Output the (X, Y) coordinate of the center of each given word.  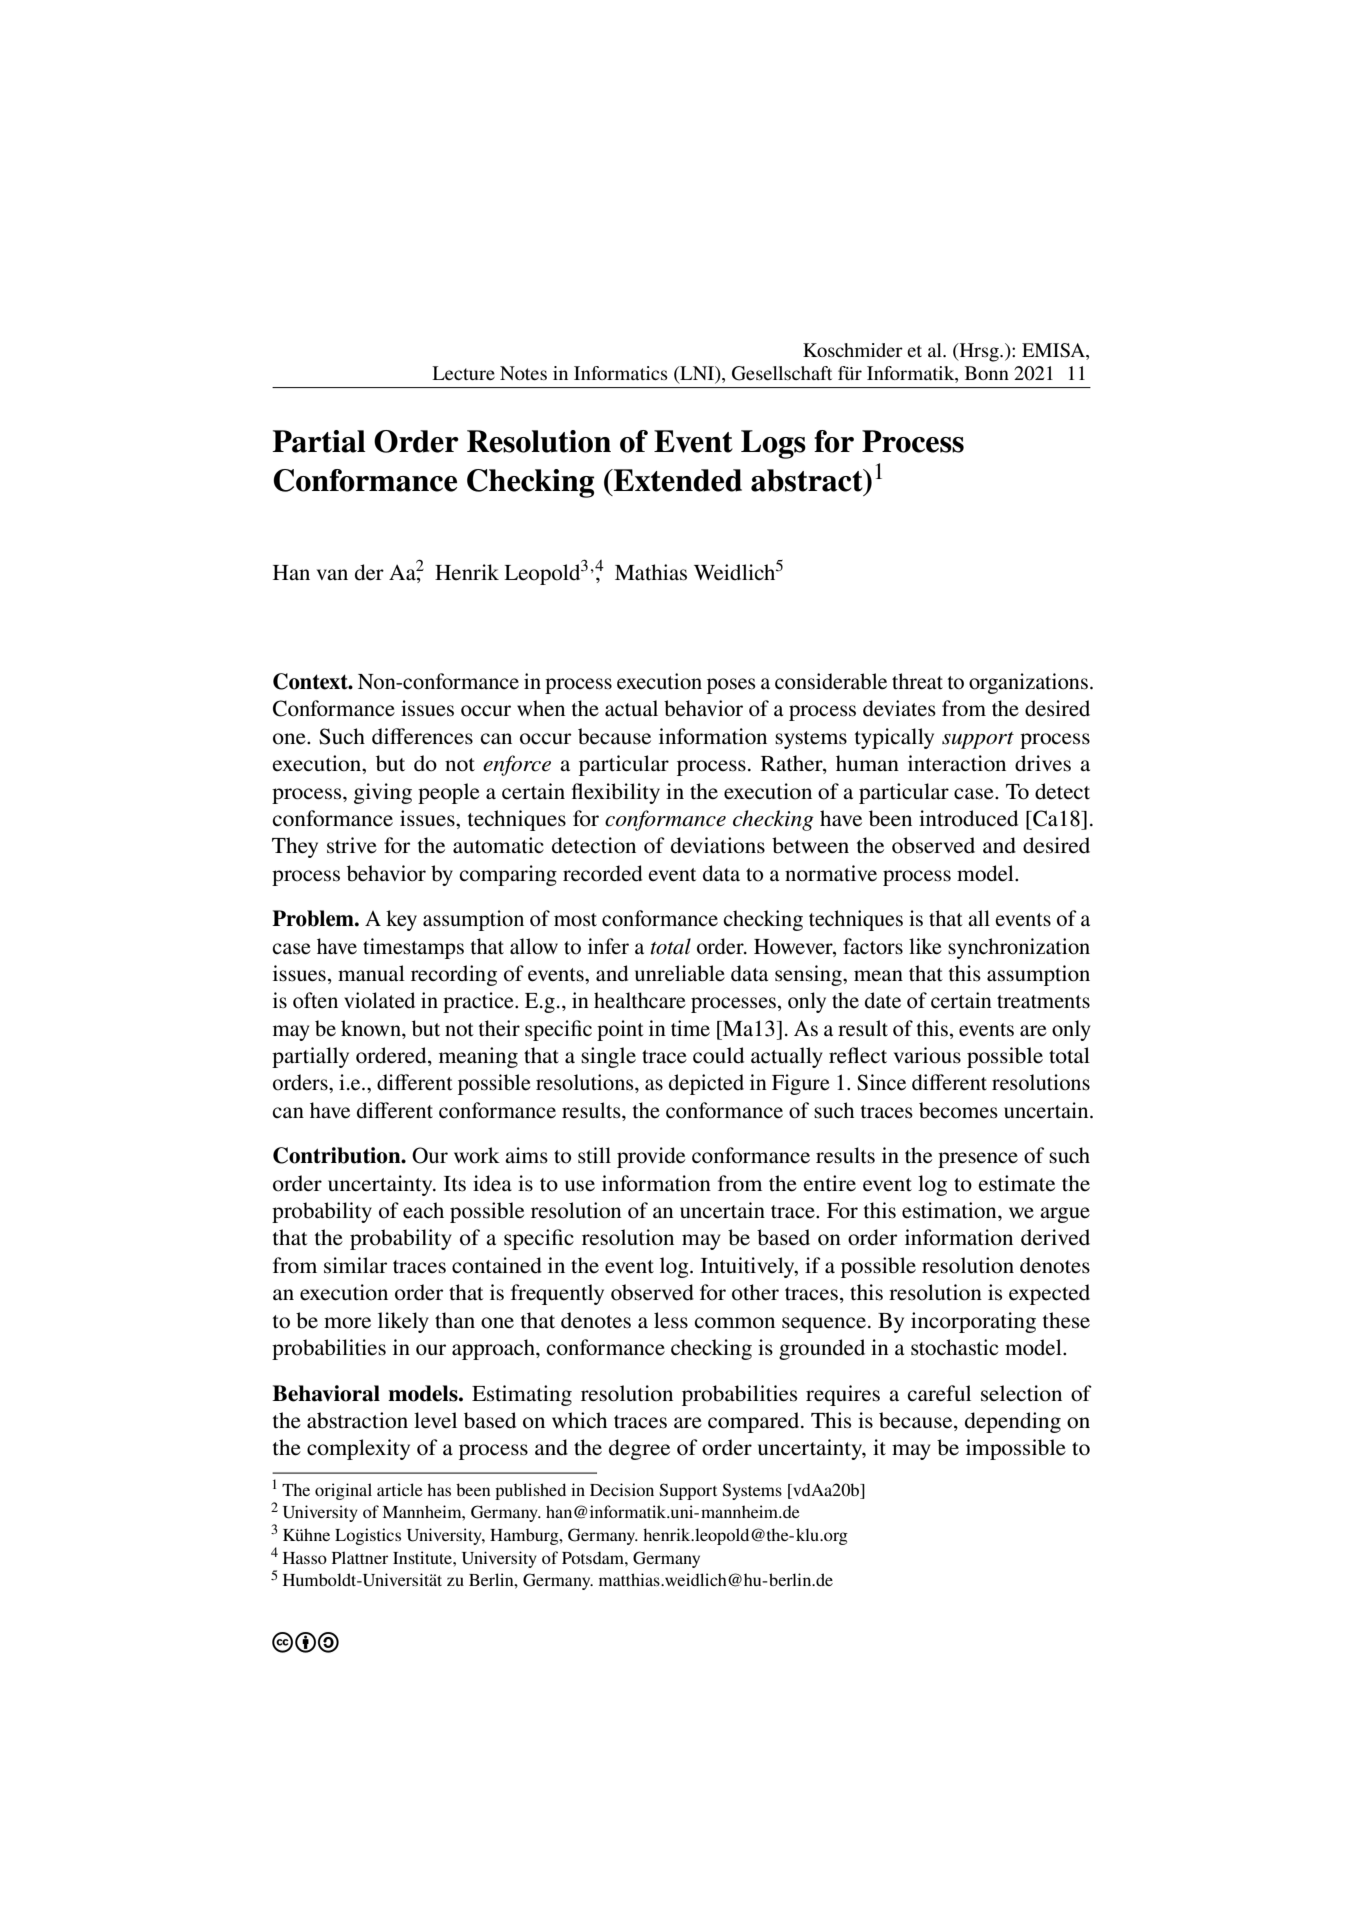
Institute (423, 1557)
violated (379, 1000)
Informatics (621, 373)
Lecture (463, 373)
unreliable (680, 973)
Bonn (987, 373)
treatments (1043, 1002)
